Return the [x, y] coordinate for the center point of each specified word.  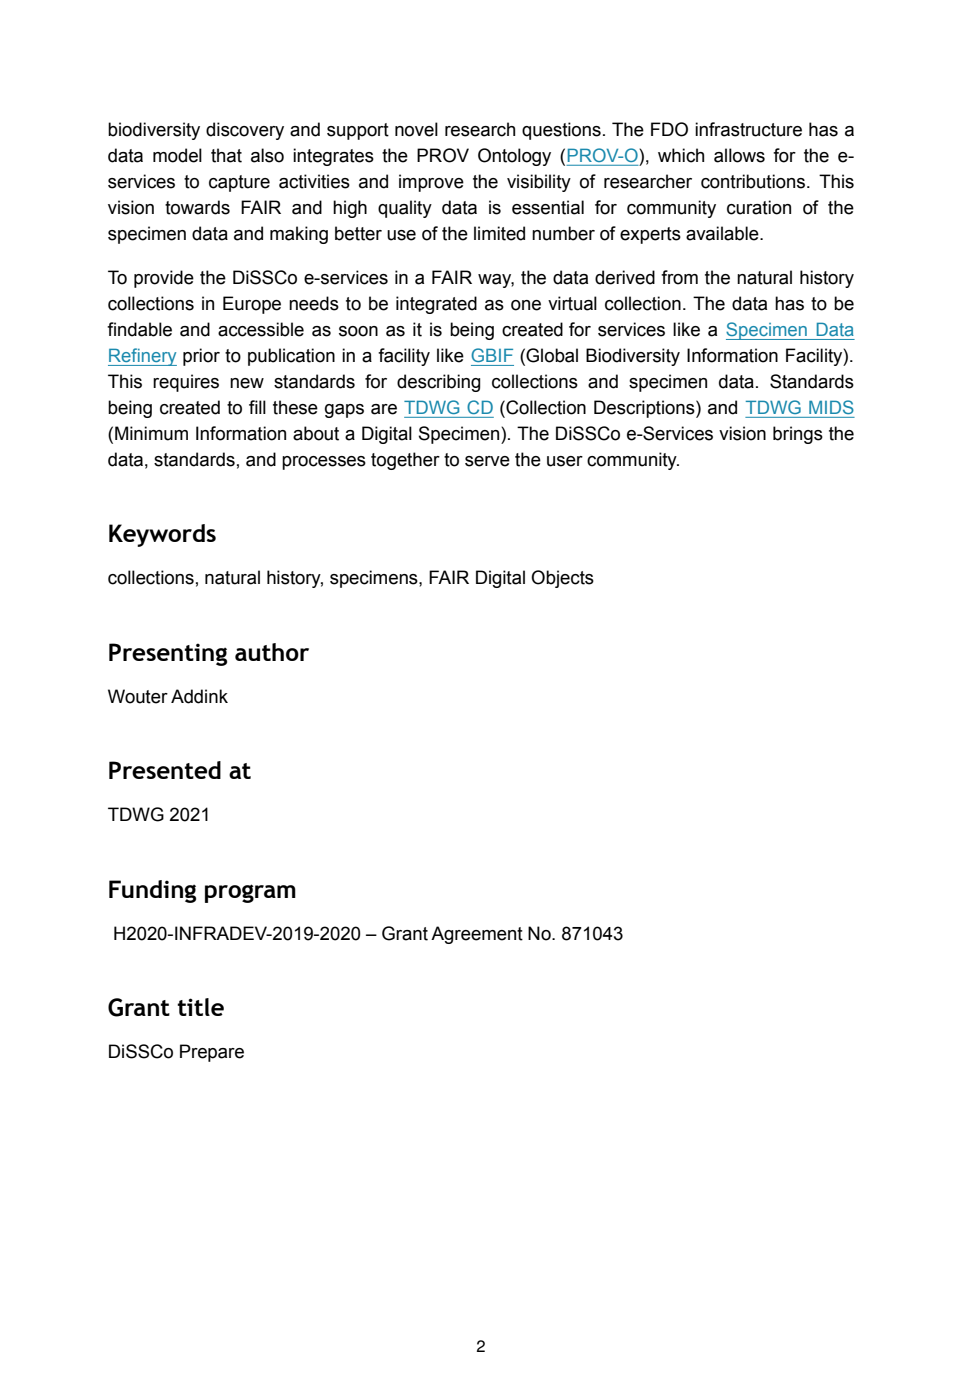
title [200, 1007]
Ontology [514, 157]
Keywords [162, 535]
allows [739, 155]
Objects [562, 579]
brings [798, 435]
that [226, 155]
